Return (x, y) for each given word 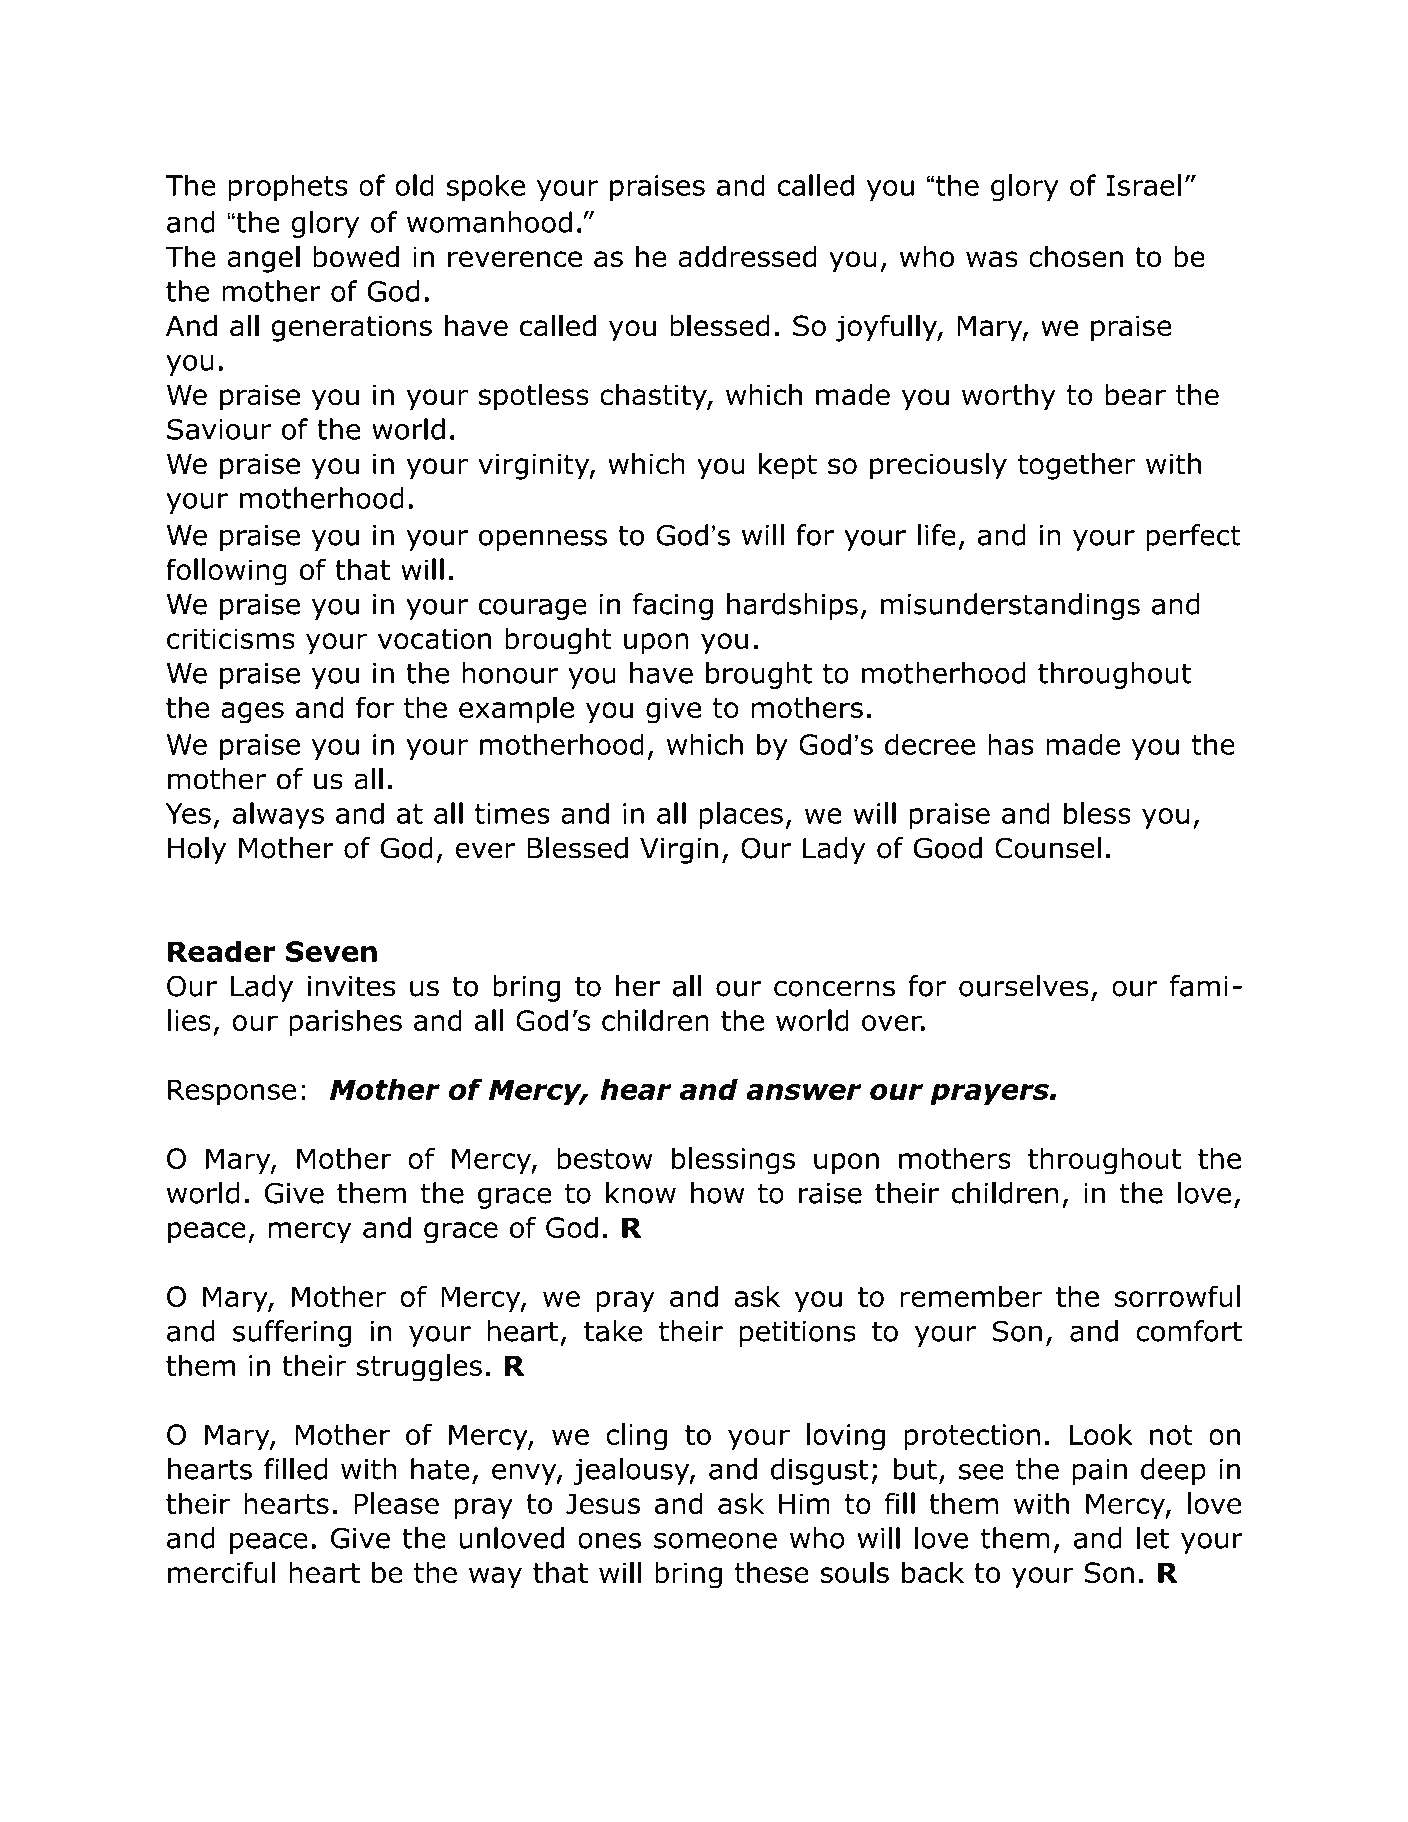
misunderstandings (1010, 606)
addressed (747, 257)
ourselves (1023, 986)
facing (673, 606)
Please (396, 1503)
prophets (288, 187)
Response (232, 1092)
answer (803, 1092)
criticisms (231, 638)
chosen (1076, 257)
